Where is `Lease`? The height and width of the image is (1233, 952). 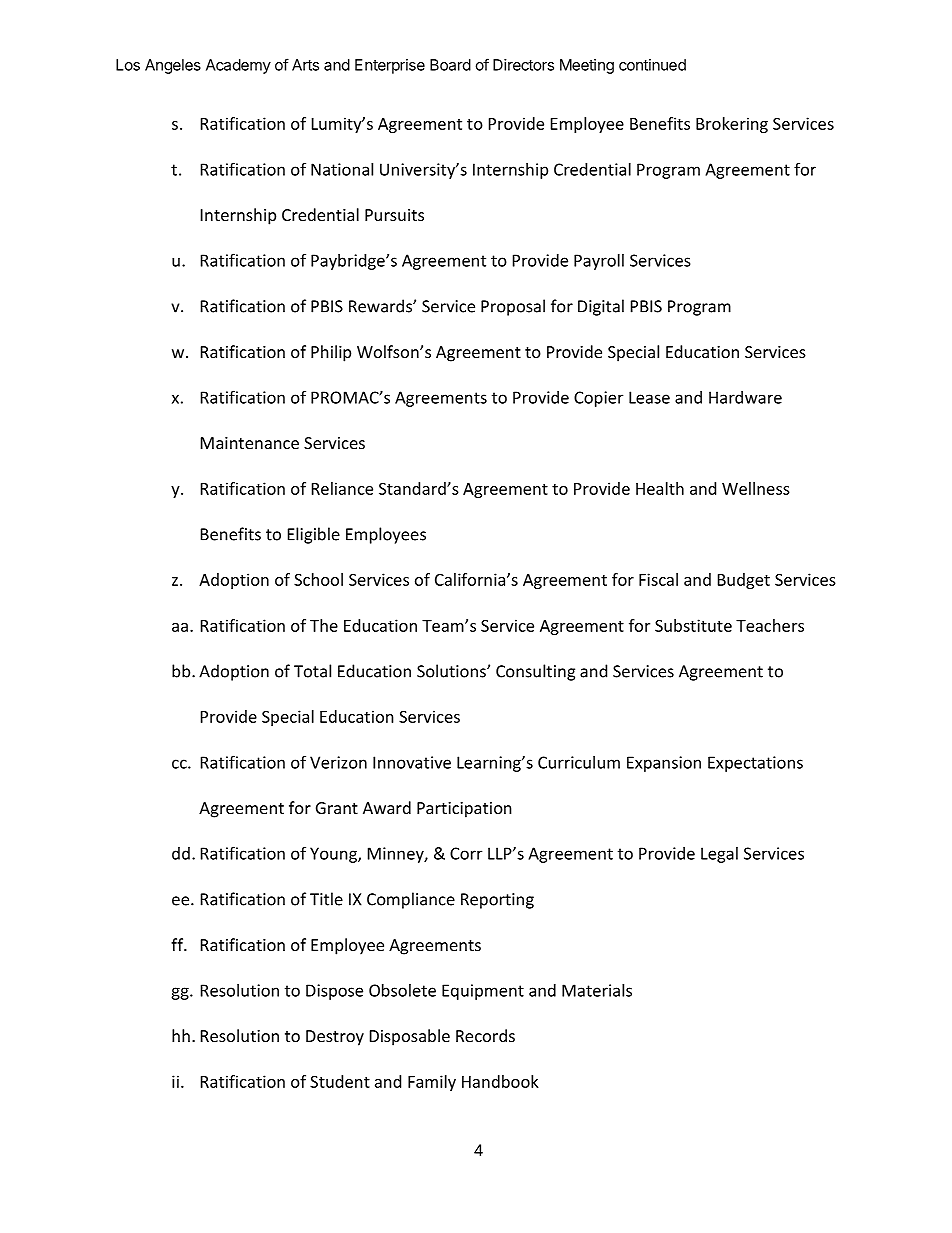
Lease is located at coordinates (649, 397).
